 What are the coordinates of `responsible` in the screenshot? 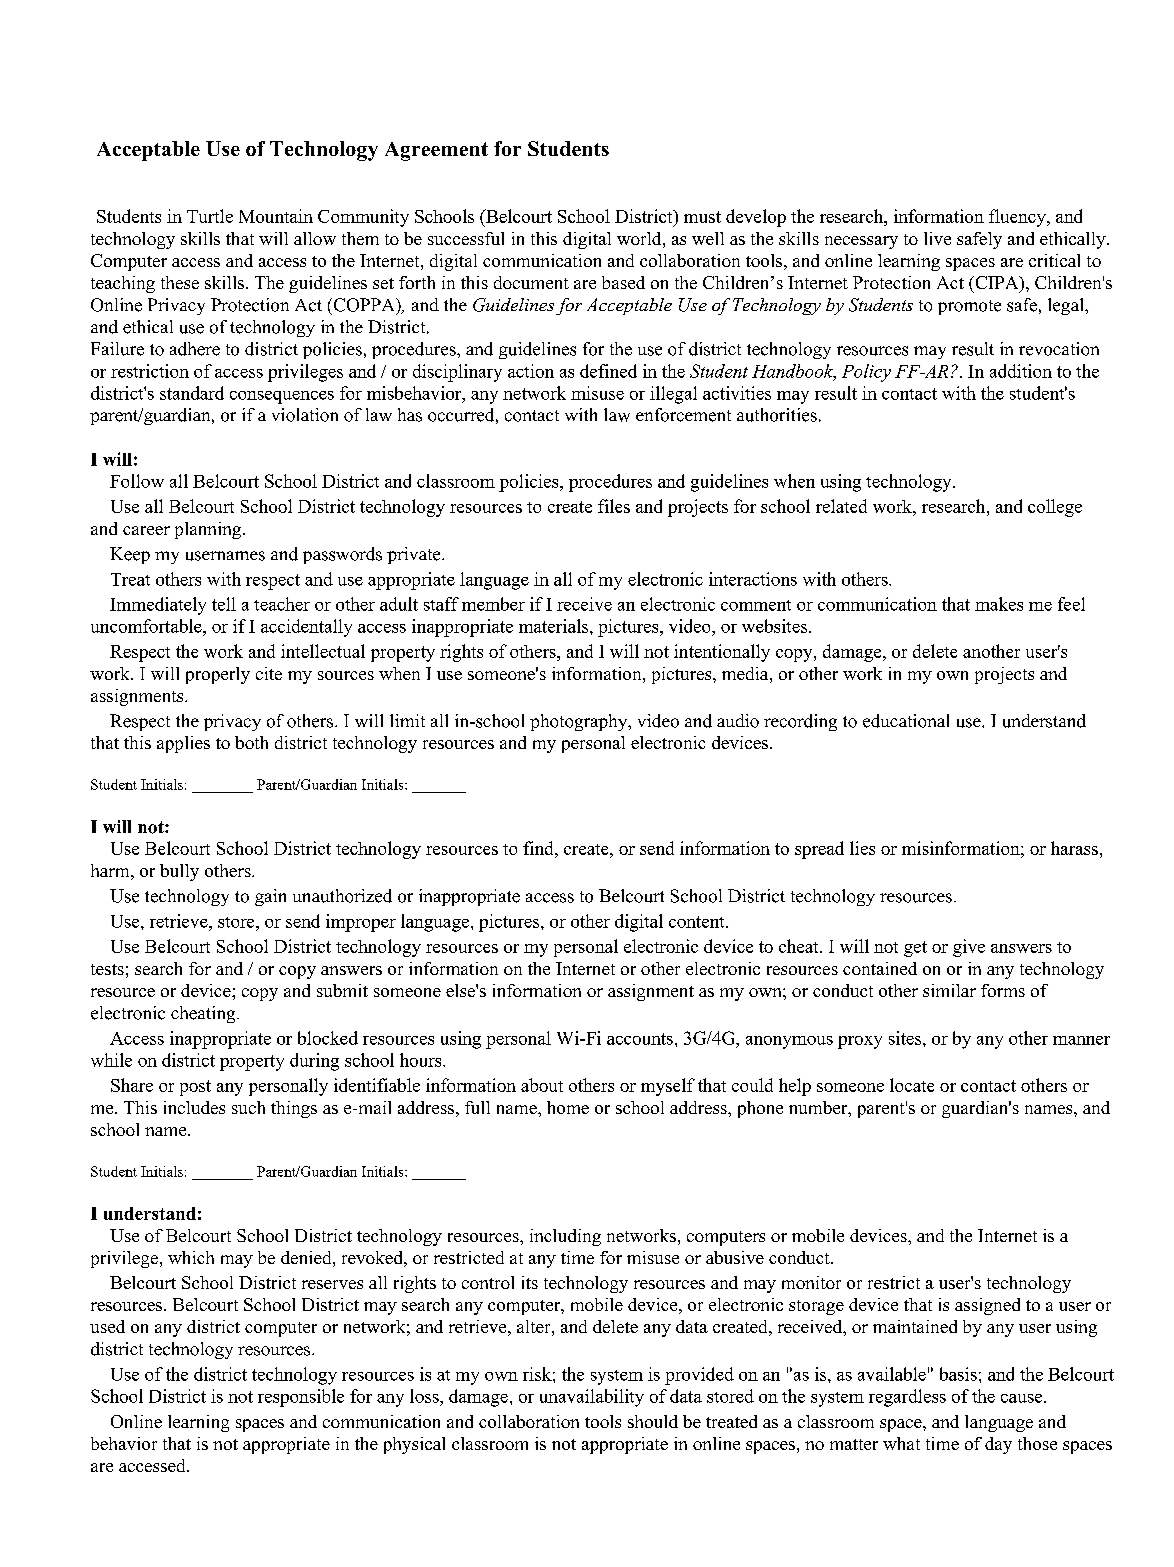 It's located at (301, 1398).
